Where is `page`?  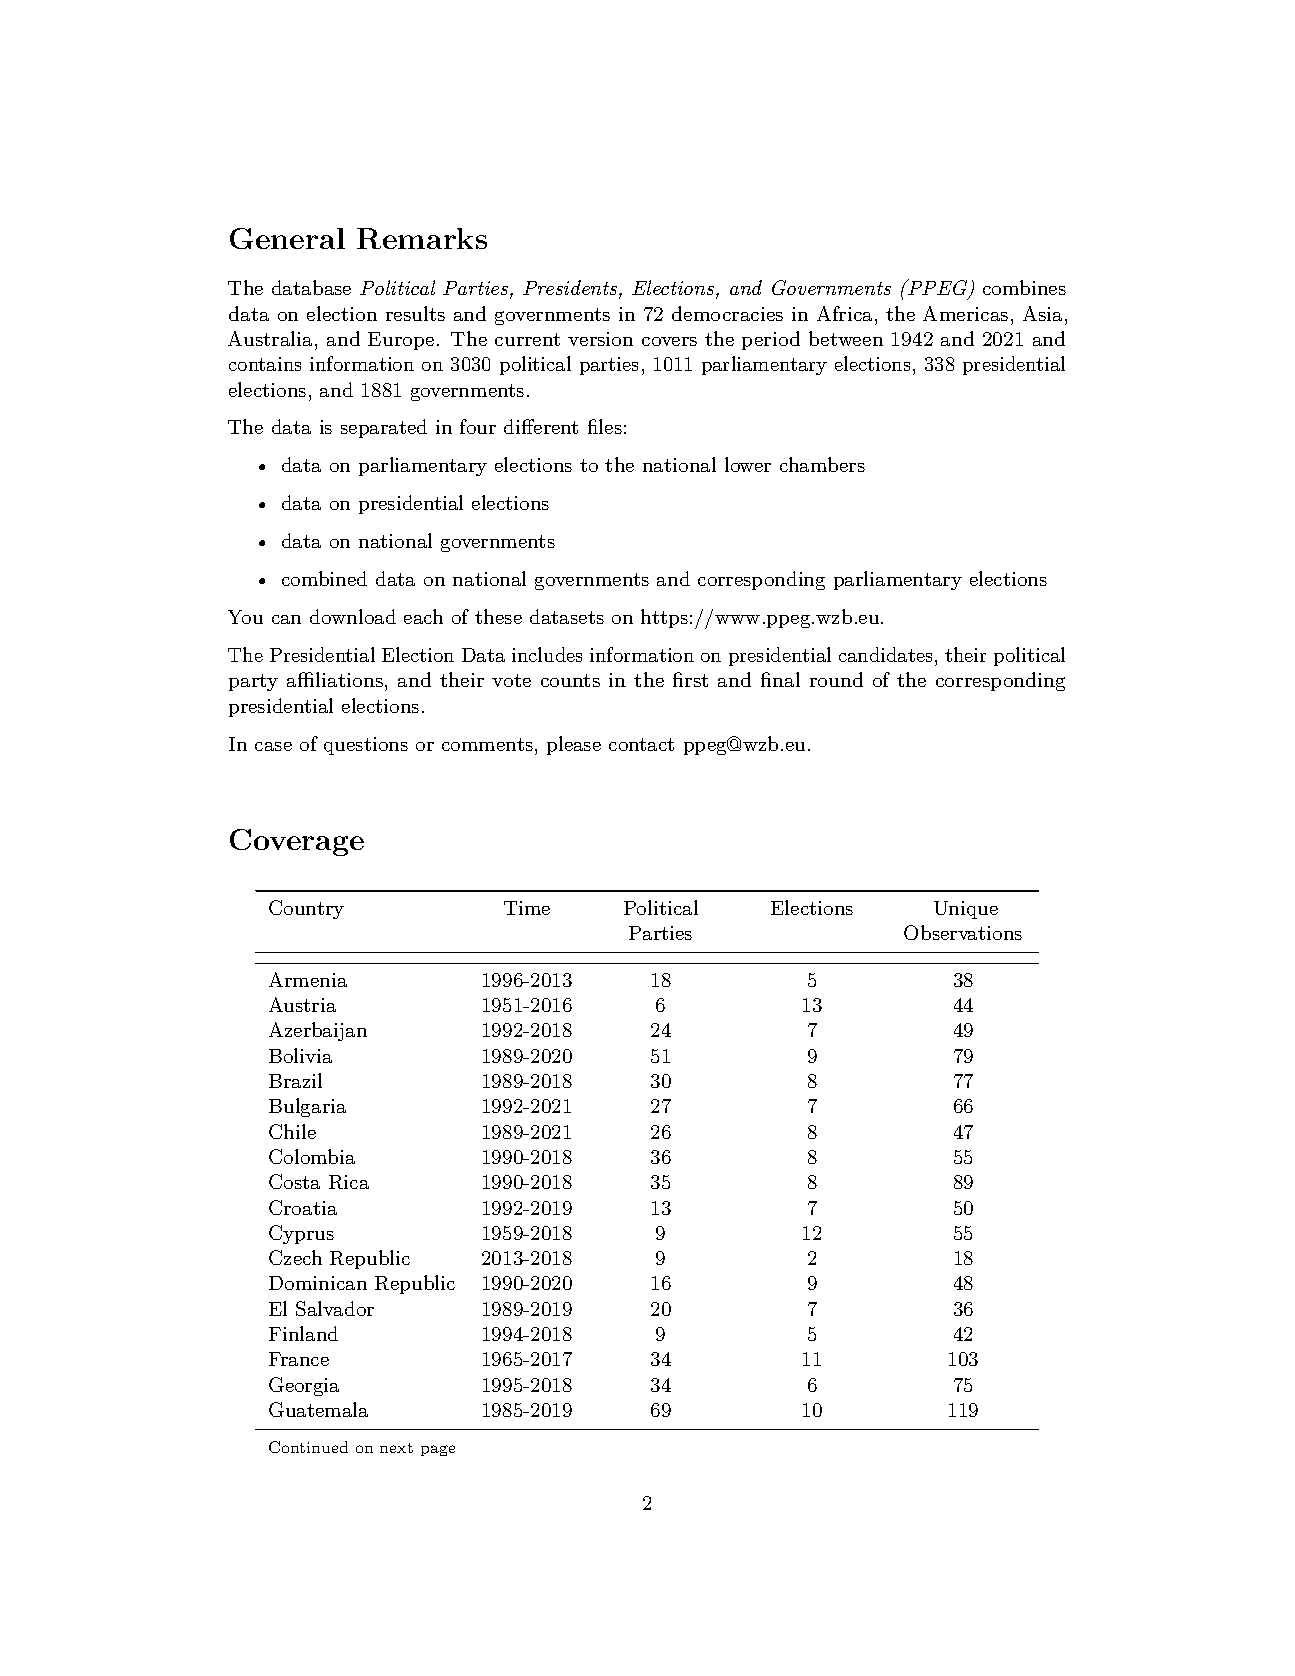
page is located at coordinates (438, 1450).
